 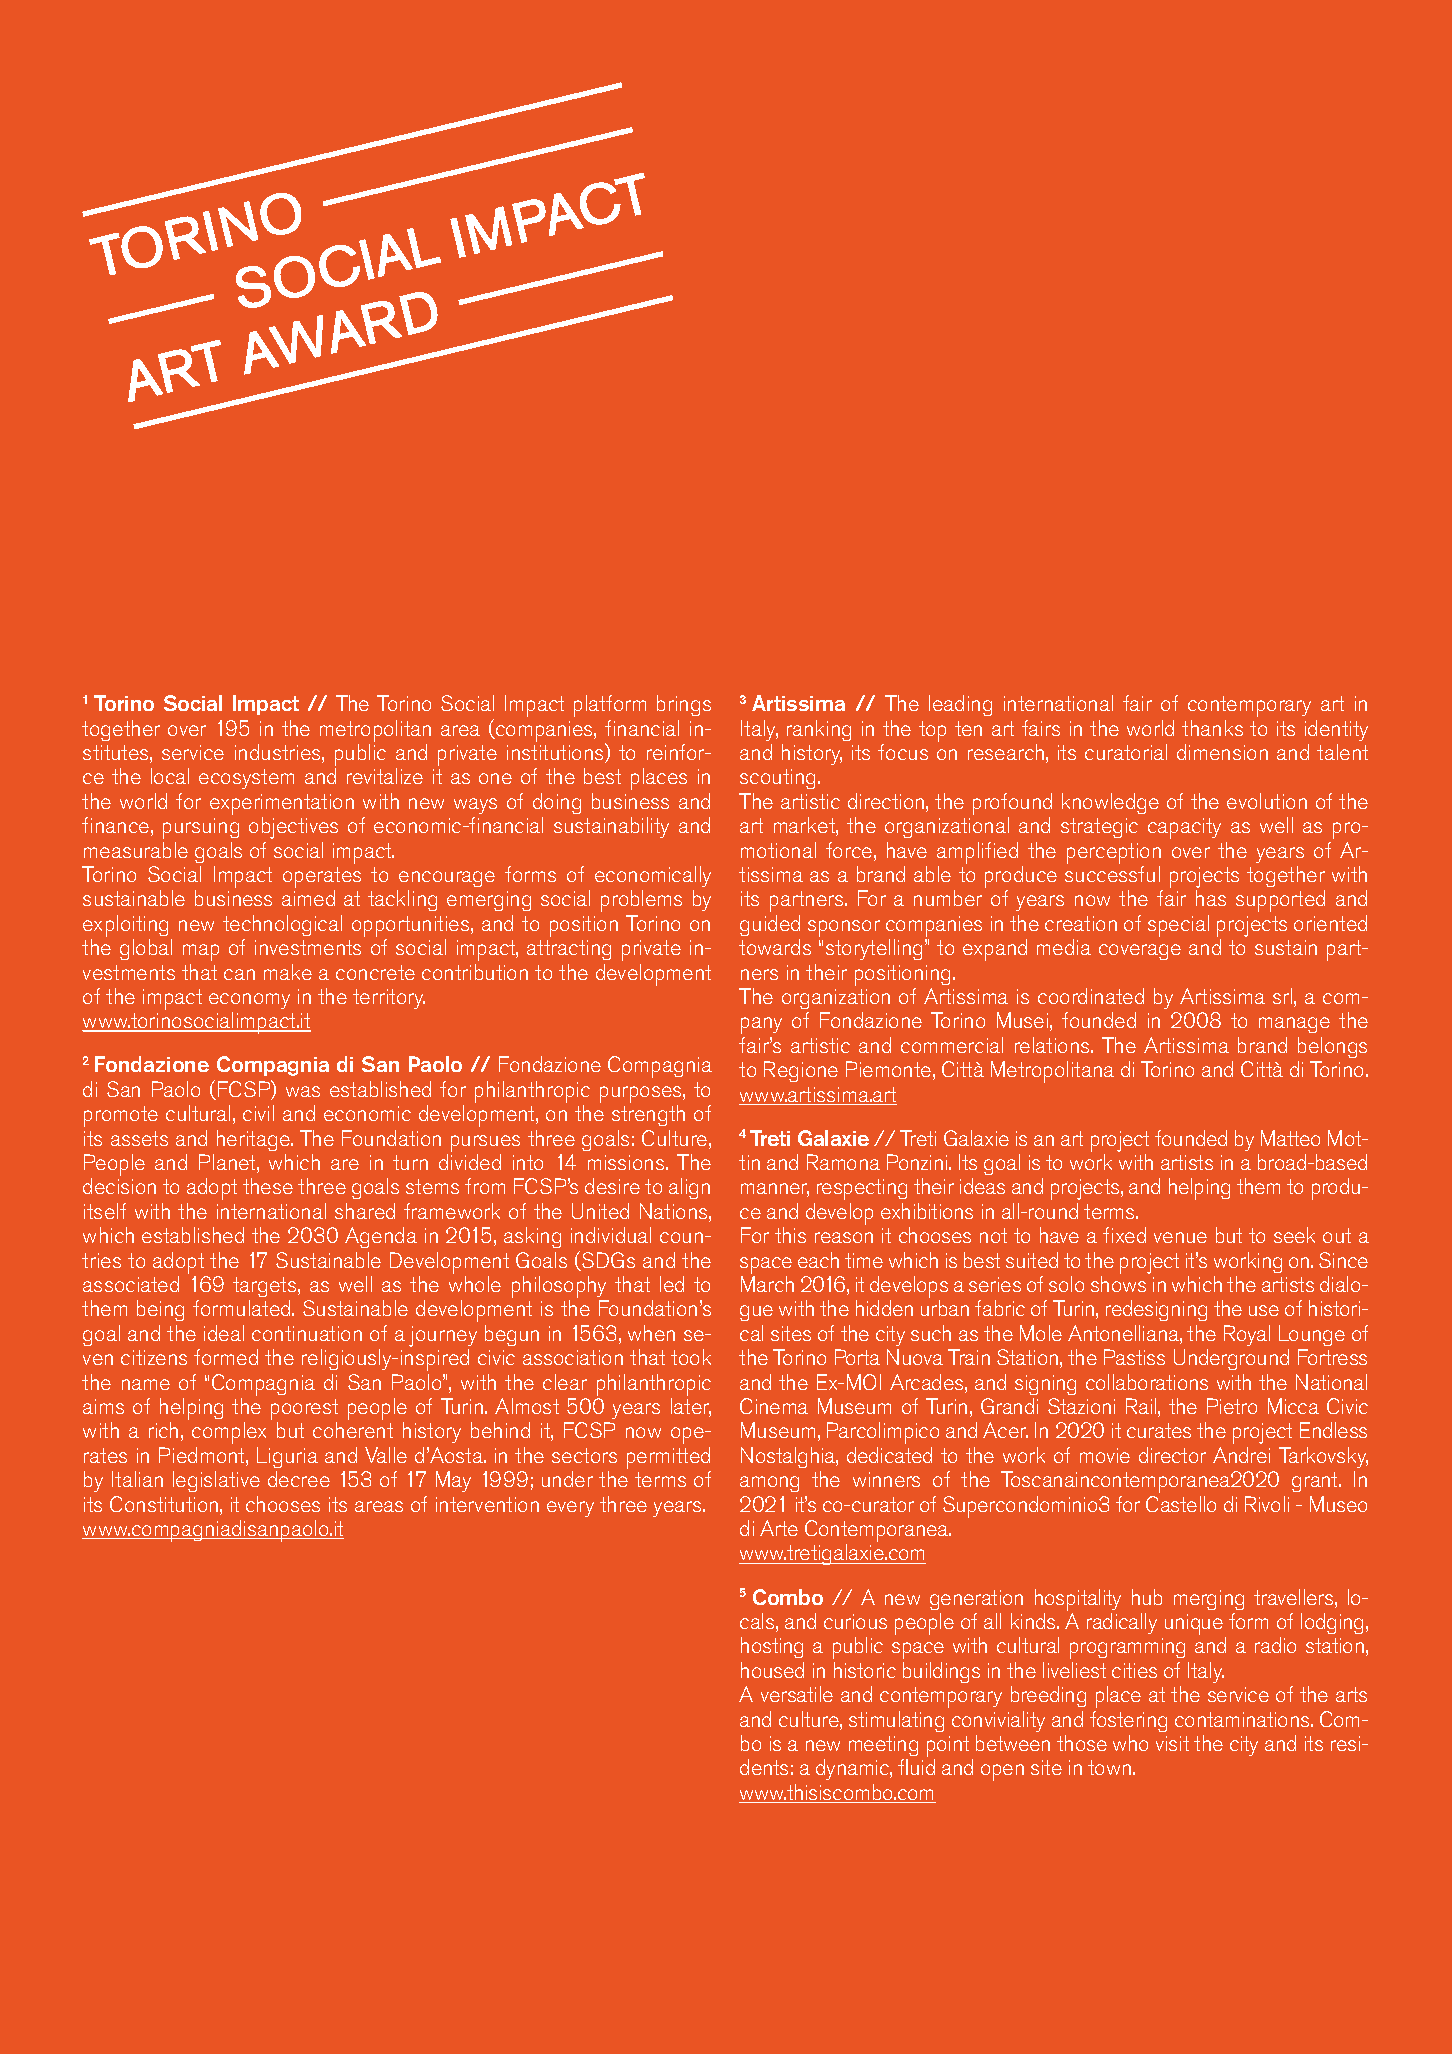 I want to click on Pietro, so click(x=1232, y=1406).
